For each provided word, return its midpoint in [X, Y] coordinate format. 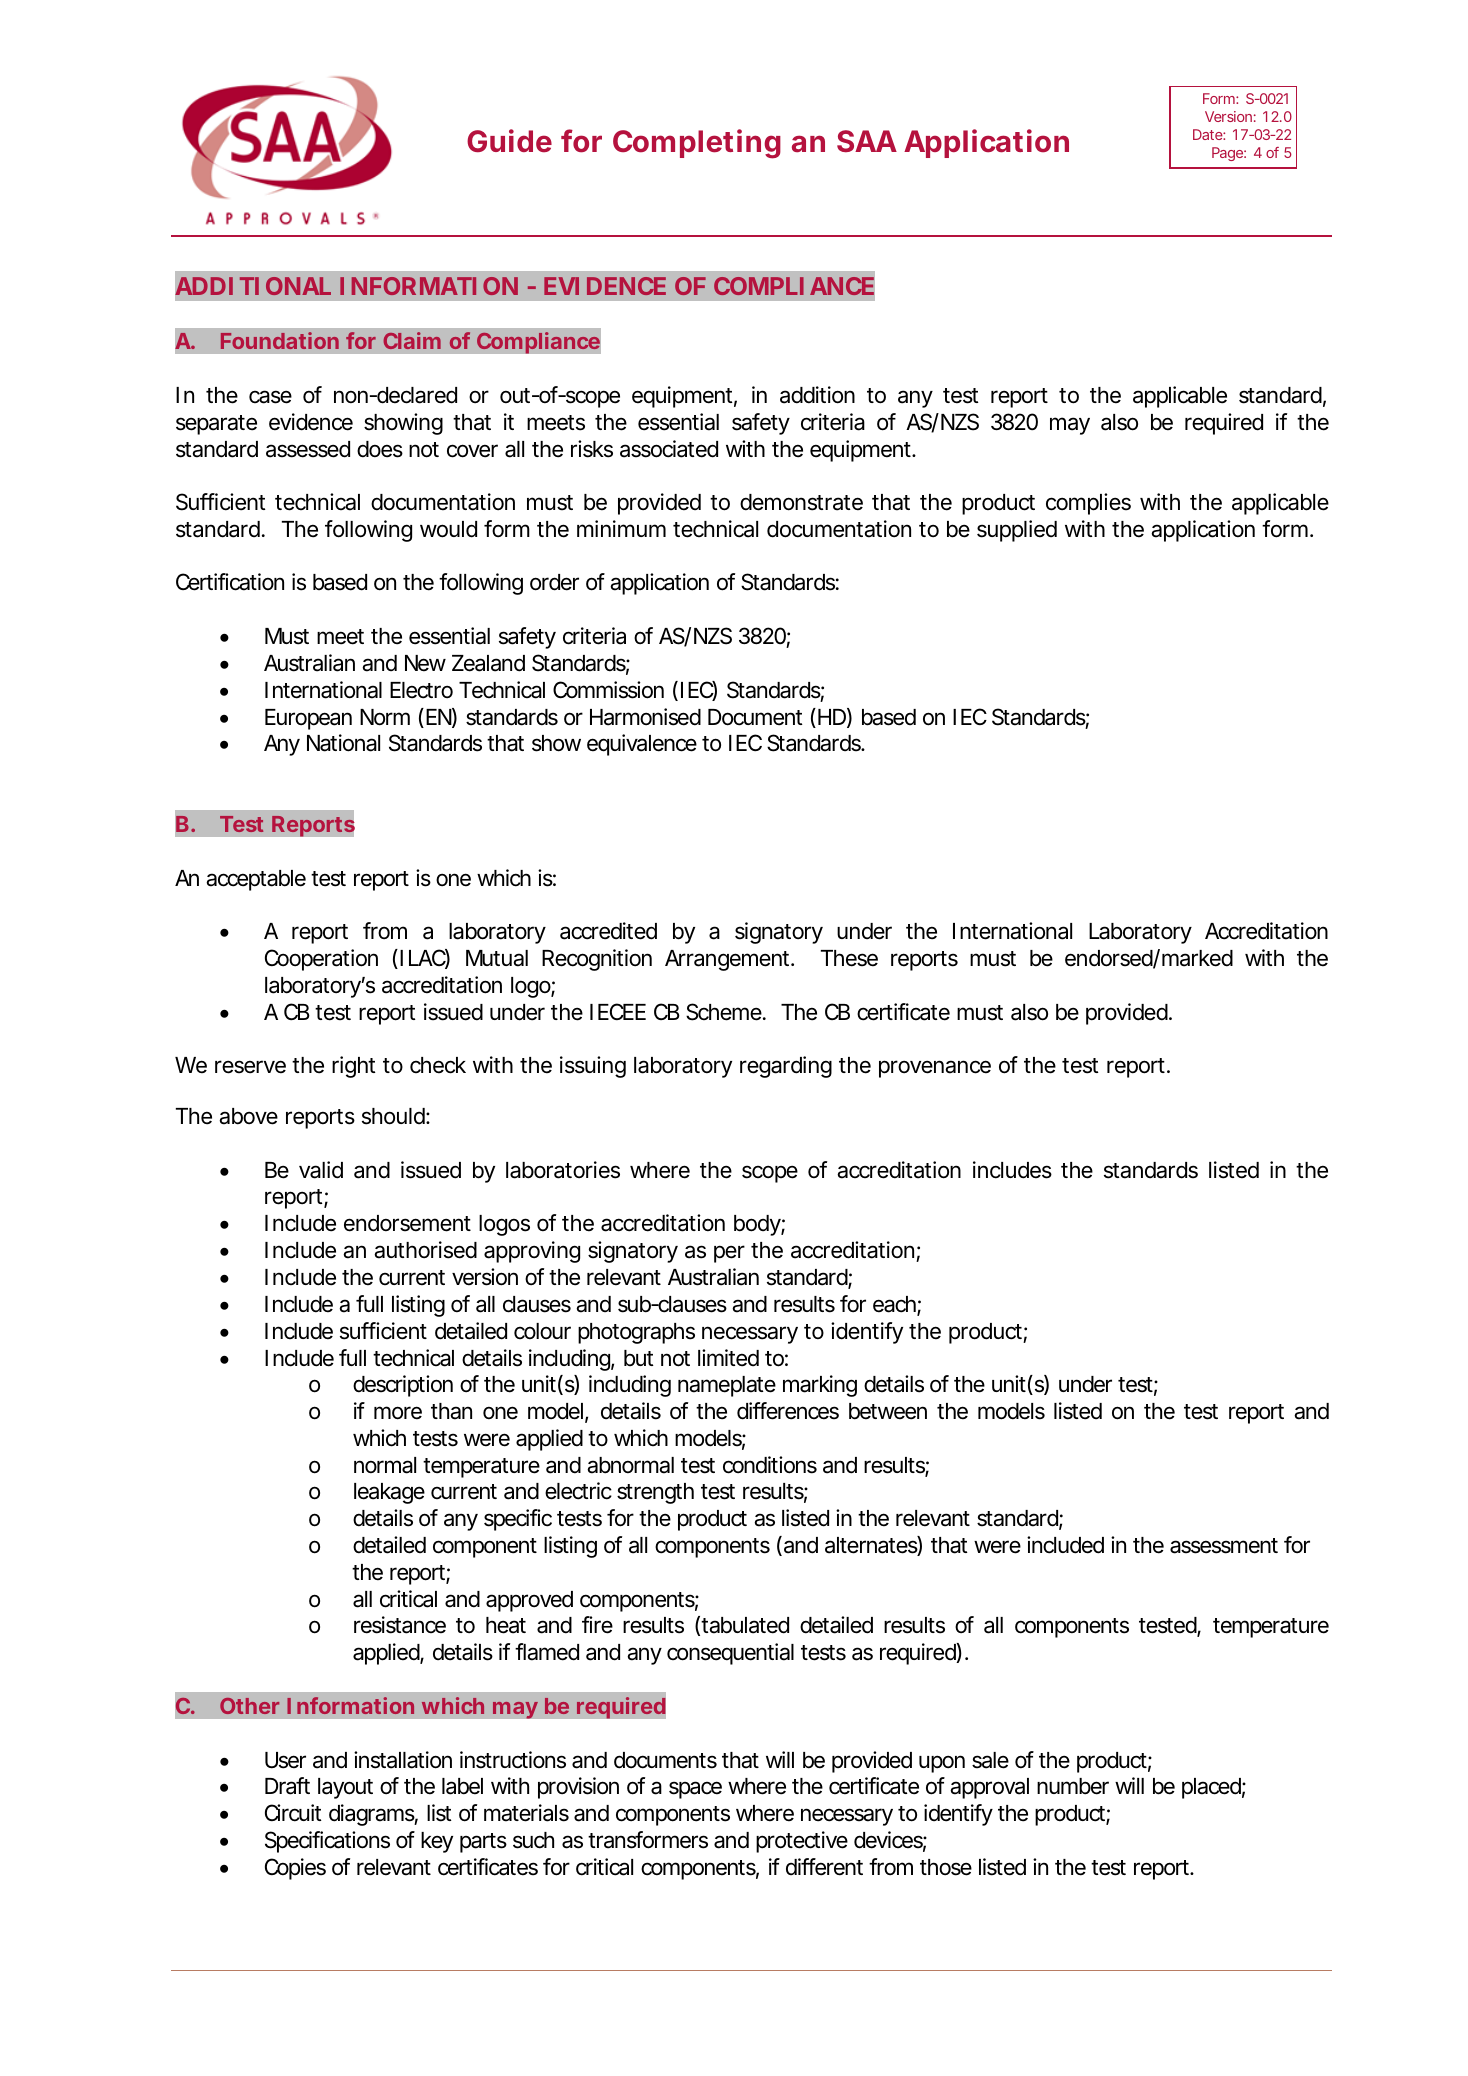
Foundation [280, 340]
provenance [935, 1069]
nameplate [727, 1386]
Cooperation [321, 960]
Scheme [725, 1012]
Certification [230, 582]
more [398, 1413]
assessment [1224, 1546]
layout [345, 1788]
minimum [621, 528]
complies [1088, 504]
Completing [697, 144]
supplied [1017, 531]
